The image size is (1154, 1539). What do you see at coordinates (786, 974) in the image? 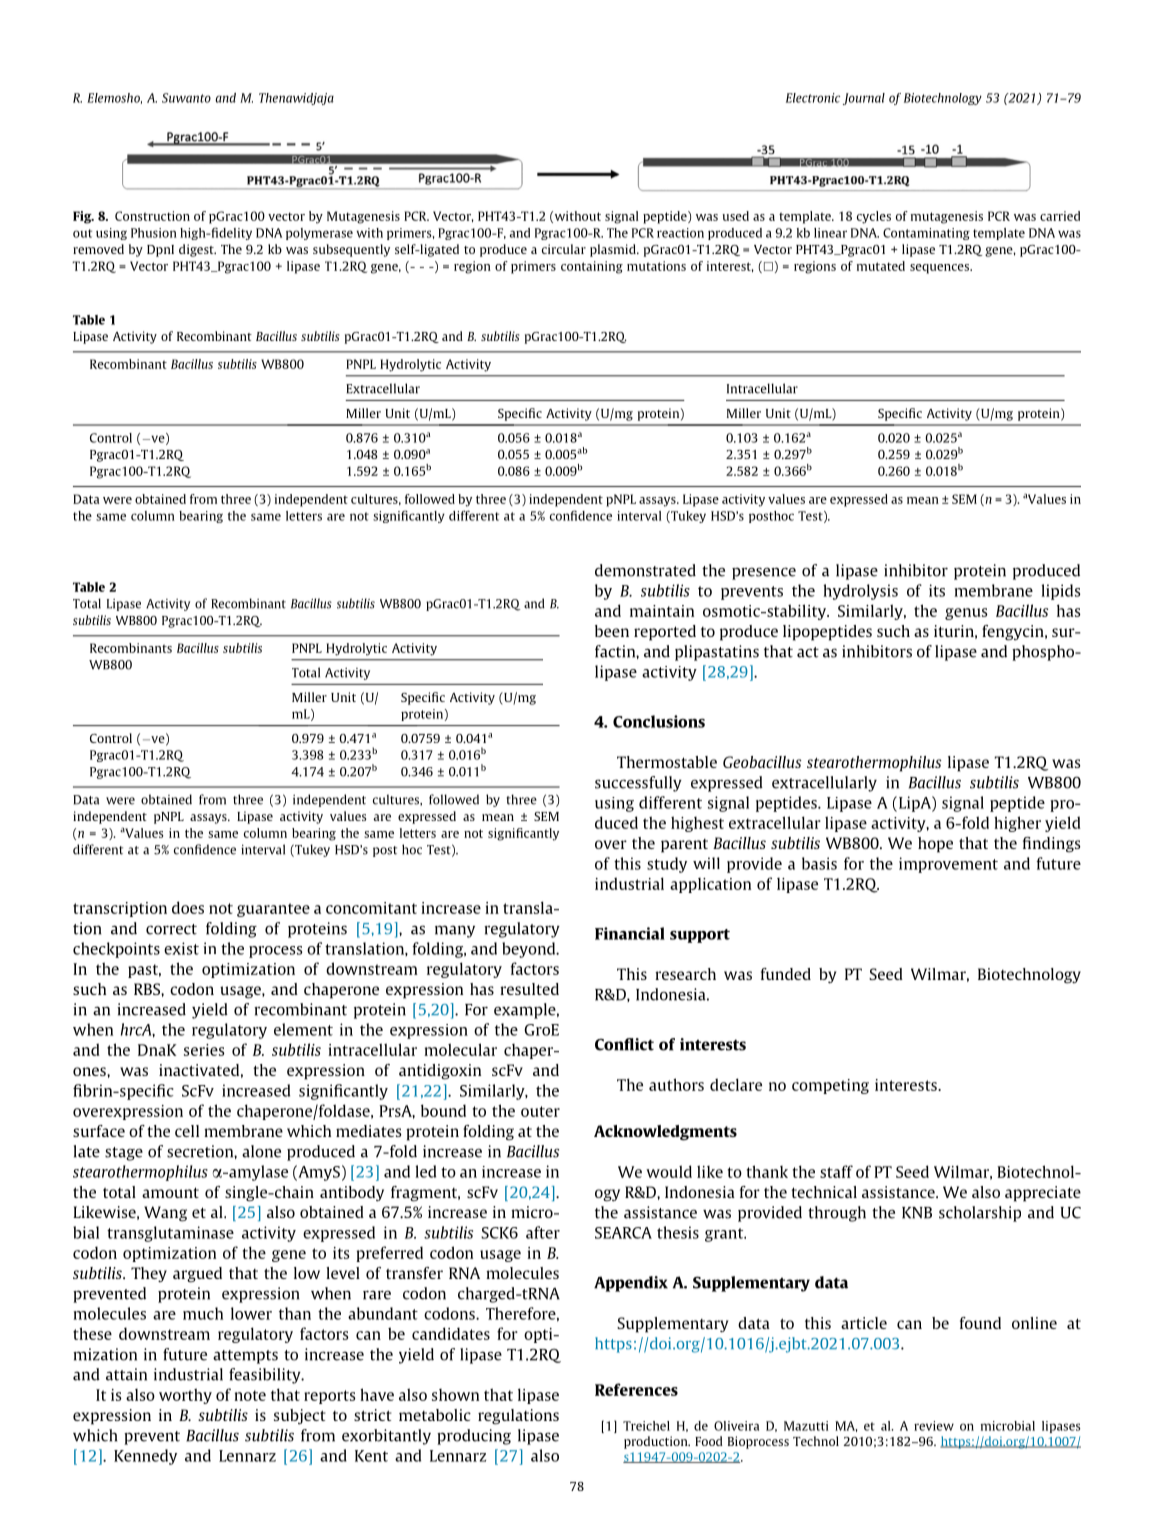
I see `funded` at bounding box center [786, 974].
